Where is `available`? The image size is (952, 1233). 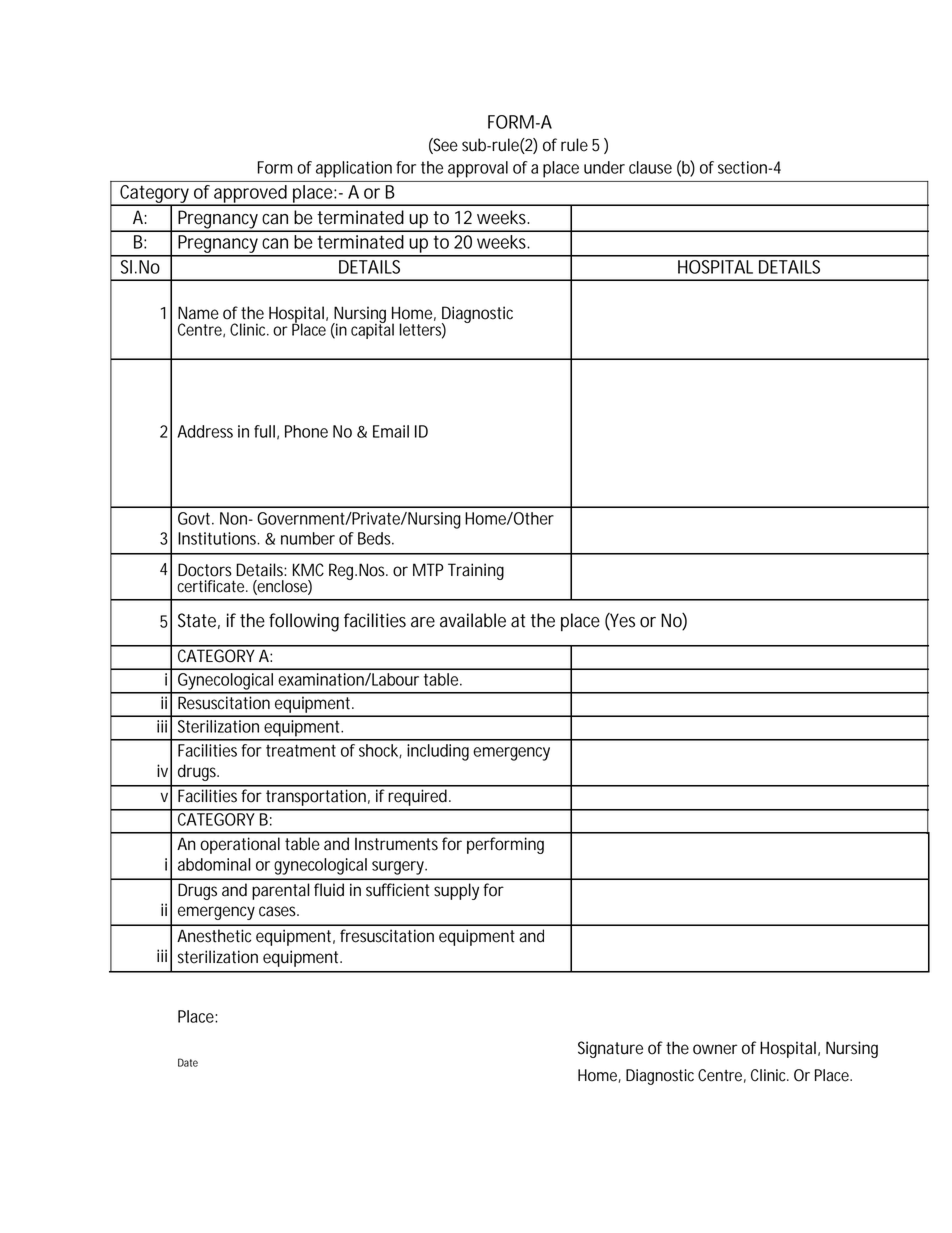 available is located at coordinates (473, 620).
